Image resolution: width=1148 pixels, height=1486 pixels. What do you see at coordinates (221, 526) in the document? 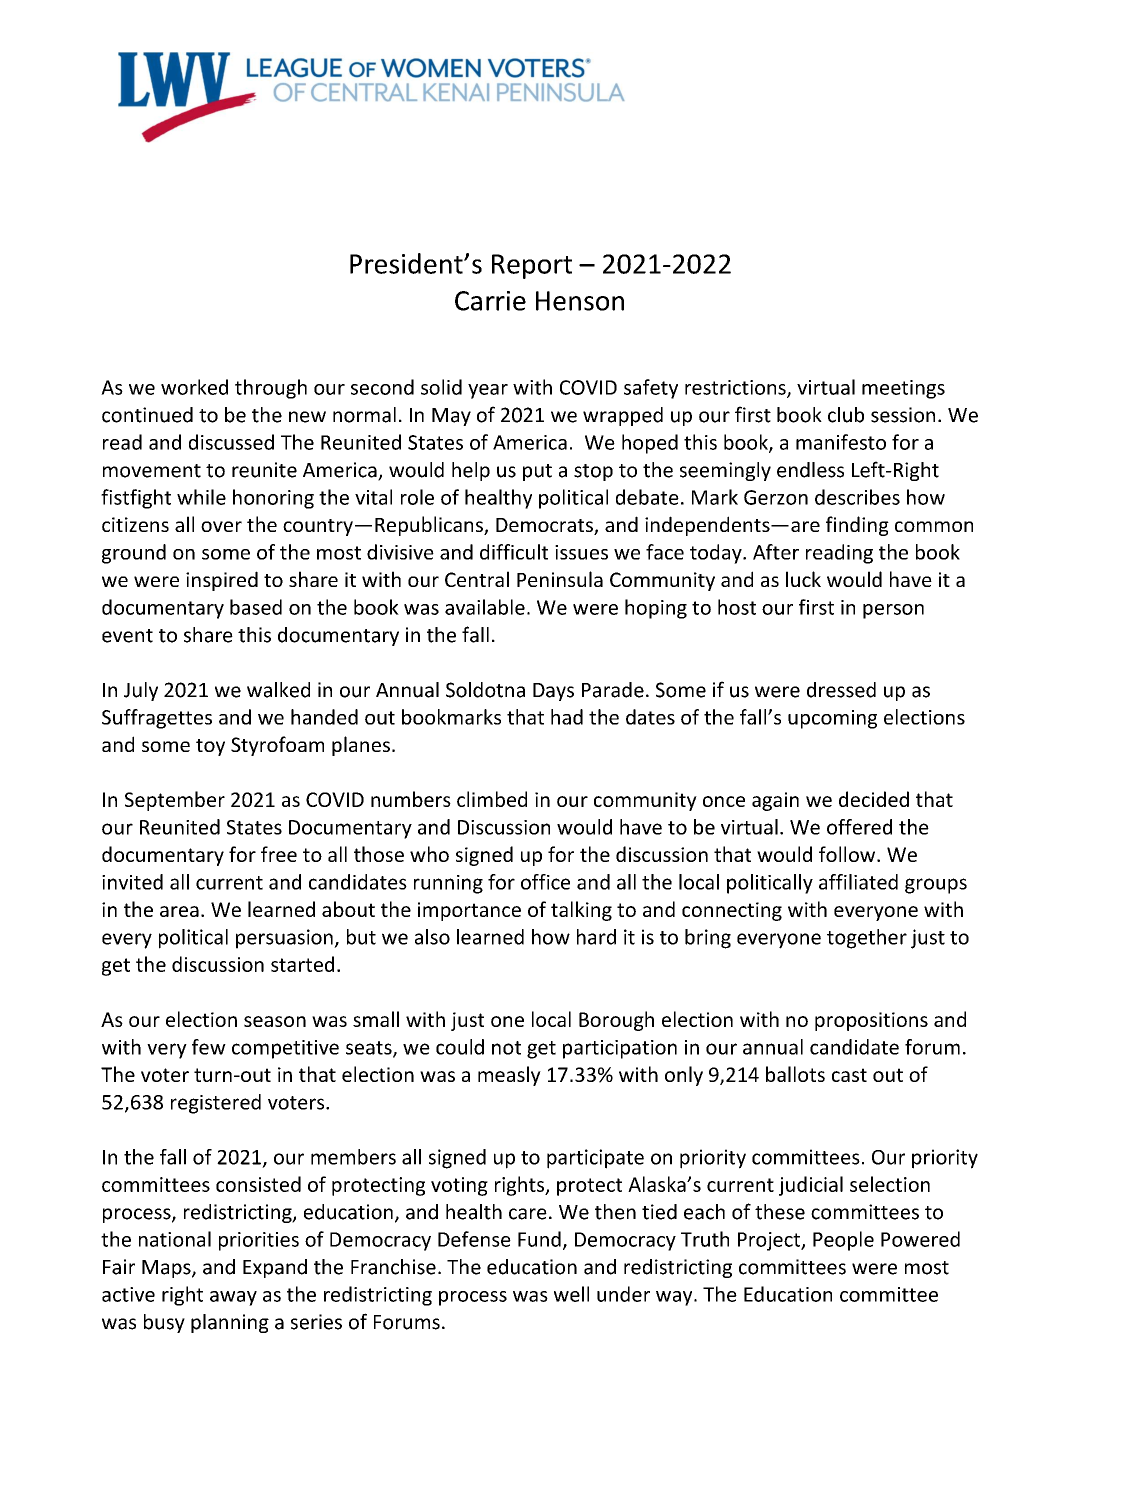
I see `over` at bounding box center [221, 526].
